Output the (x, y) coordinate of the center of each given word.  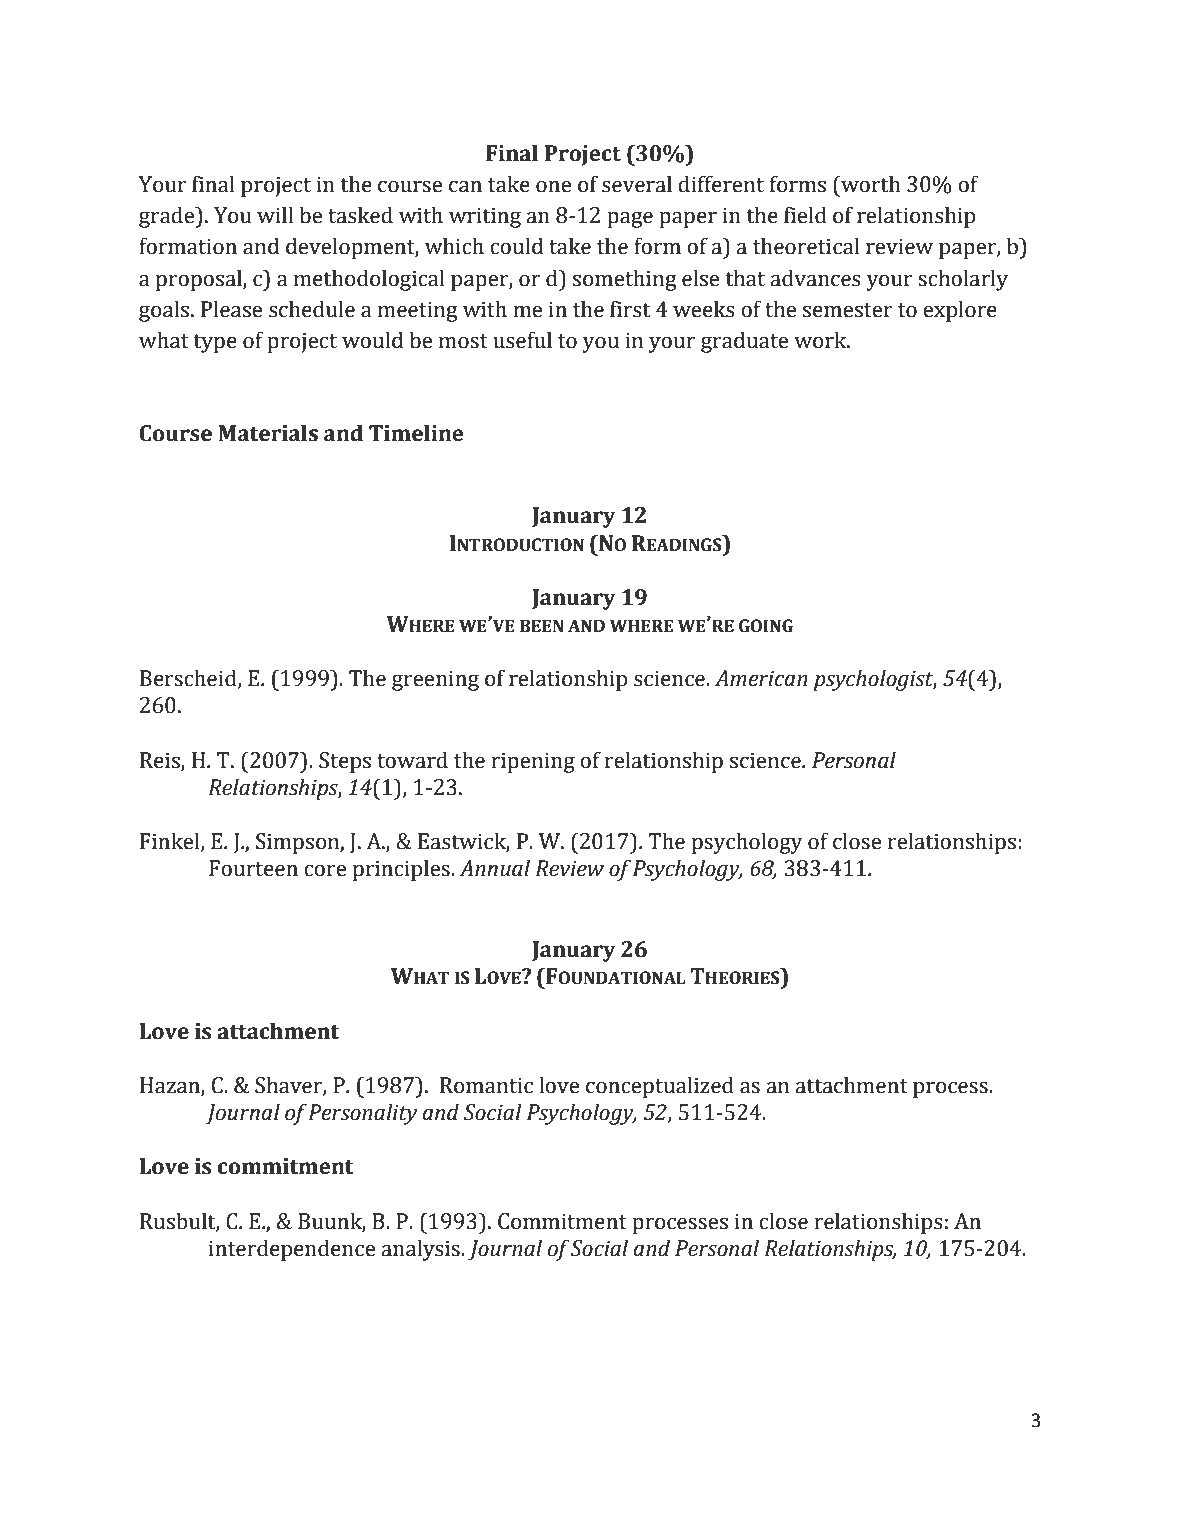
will (275, 214)
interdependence (292, 1250)
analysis (421, 1250)
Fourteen (253, 868)
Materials (268, 433)
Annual (494, 868)
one (553, 187)
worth (870, 184)
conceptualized (660, 1087)
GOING (766, 626)
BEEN (542, 625)
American (761, 678)
